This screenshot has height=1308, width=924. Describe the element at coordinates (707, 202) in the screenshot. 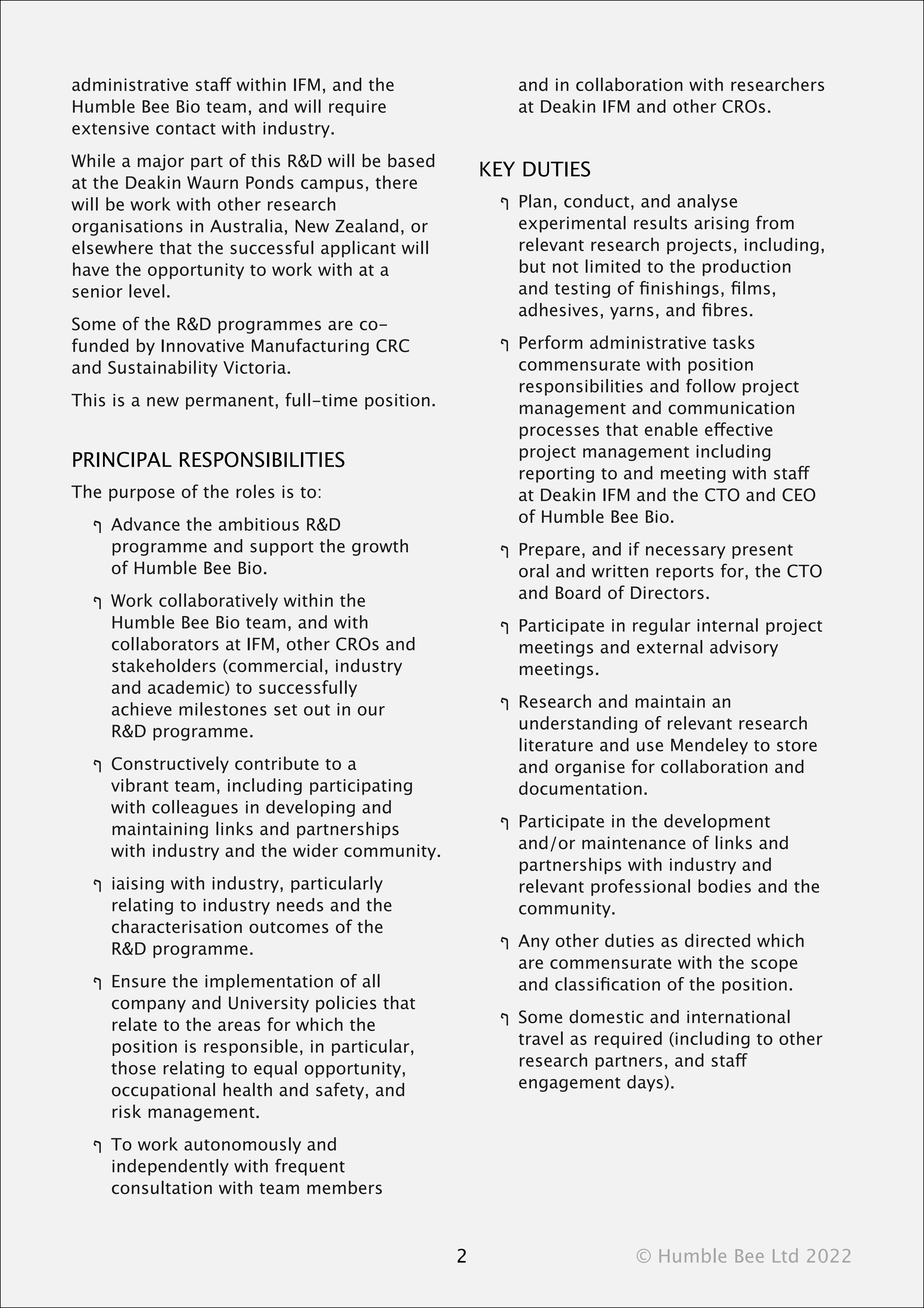

I see `analyse` at that location.
